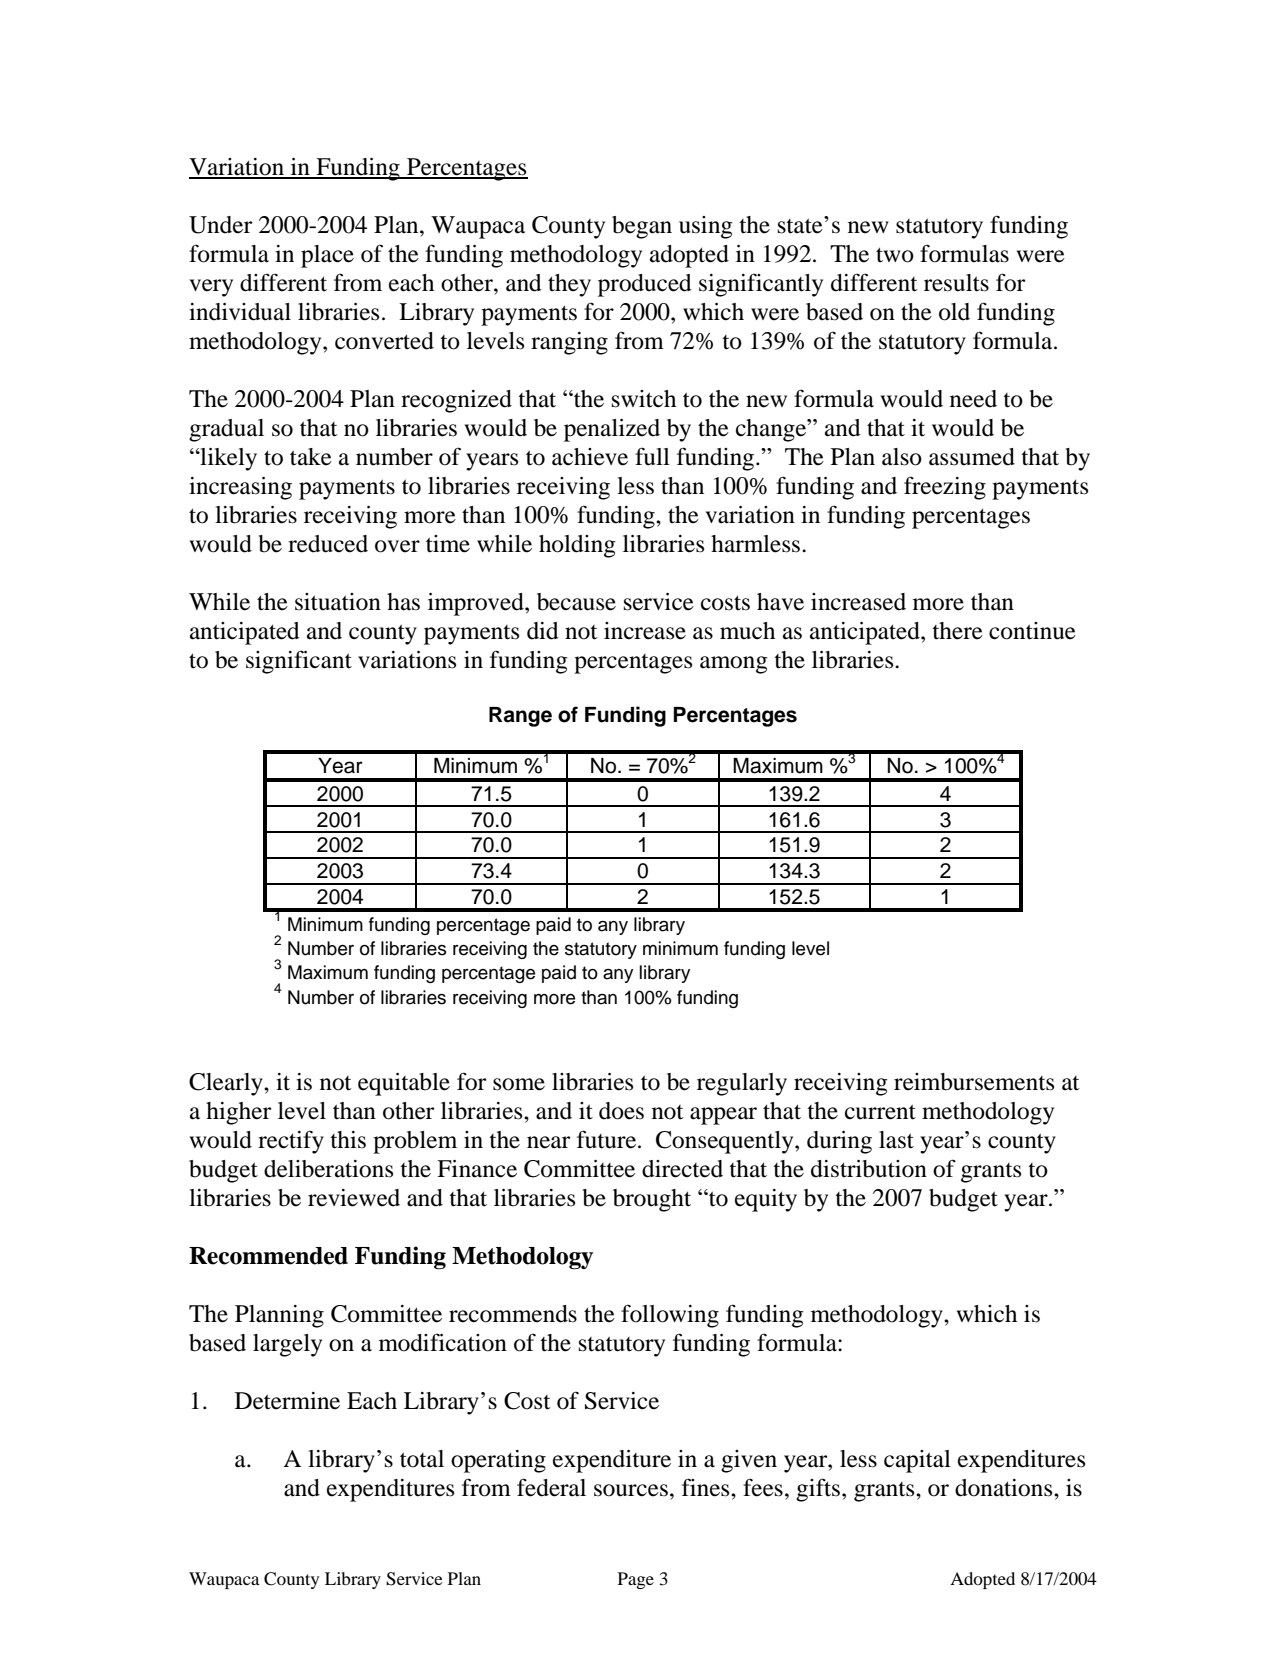 The width and height of the screenshot is (1286, 1665). What do you see at coordinates (422, 1459) in the screenshot?
I see `total` at bounding box center [422, 1459].
